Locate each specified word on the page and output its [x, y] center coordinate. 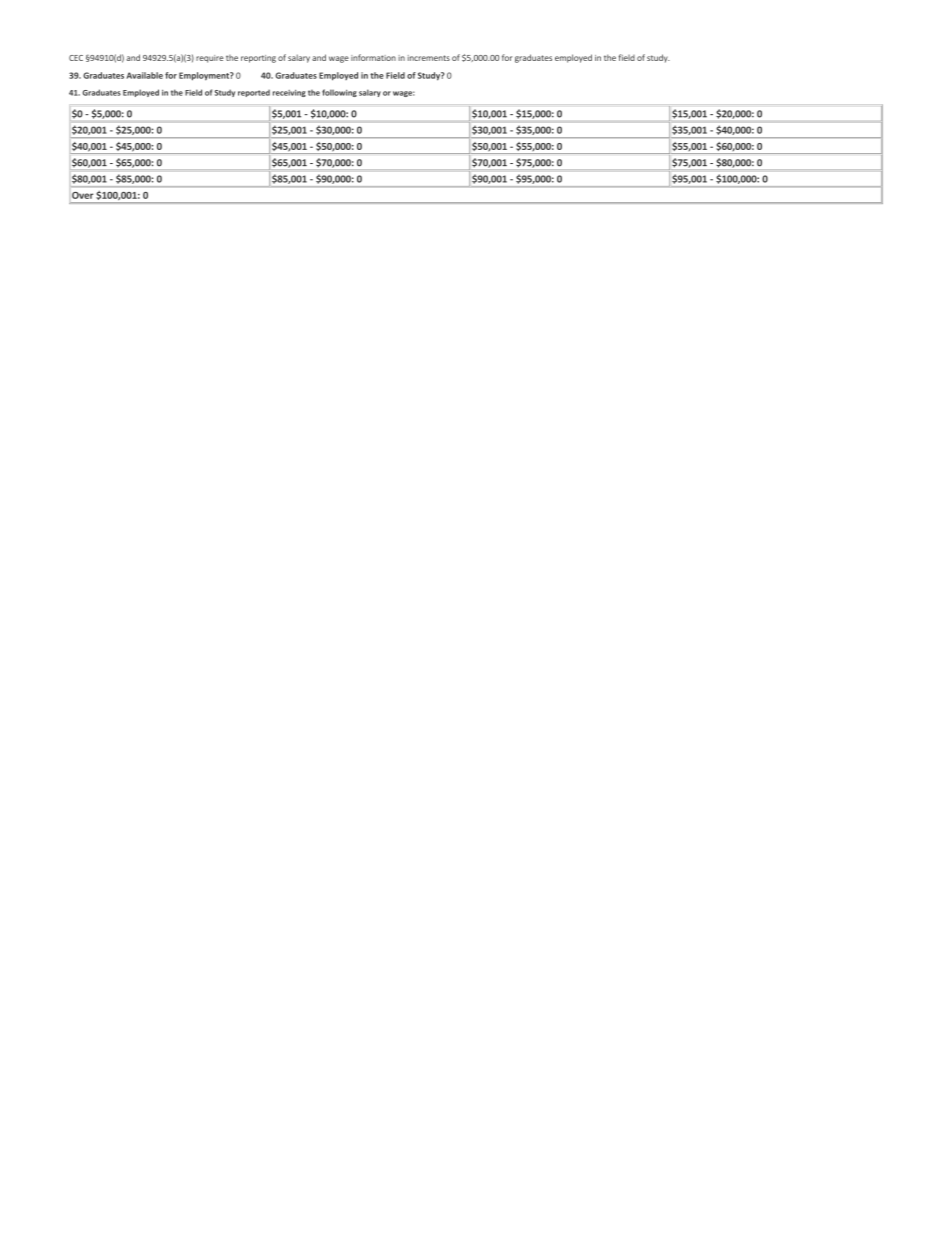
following [339, 93]
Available [144, 75]
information [373, 57]
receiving [289, 93]
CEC [76, 58]
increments [429, 58]
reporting [258, 59]
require [210, 59]
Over [82, 195]
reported [254, 93]
